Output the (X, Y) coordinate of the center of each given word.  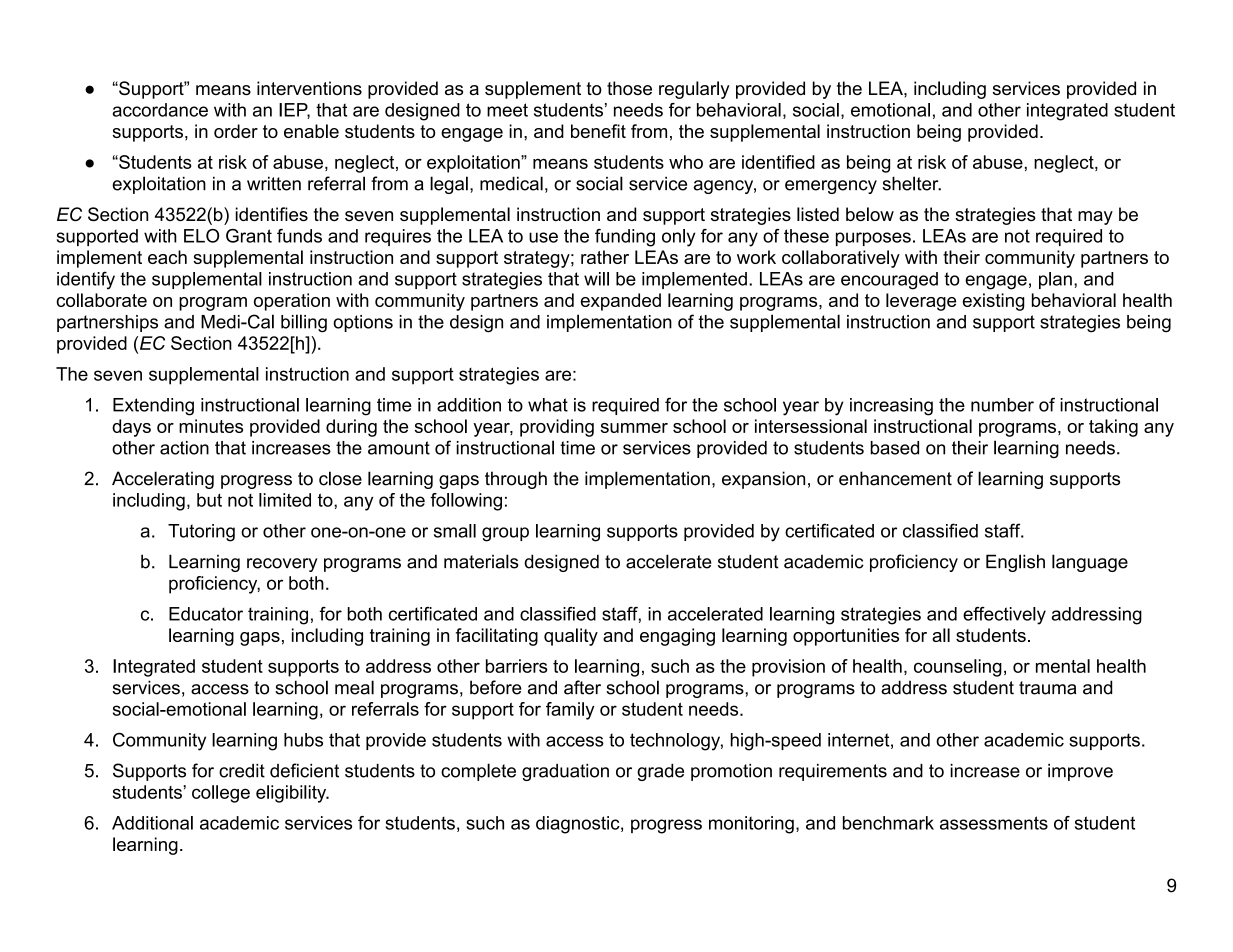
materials (481, 561)
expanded (621, 302)
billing (304, 323)
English (1015, 563)
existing (994, 302)
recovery (282, 565)
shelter (912, 183)
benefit (598, 131)
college (221, 794)
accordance (160, 110)
